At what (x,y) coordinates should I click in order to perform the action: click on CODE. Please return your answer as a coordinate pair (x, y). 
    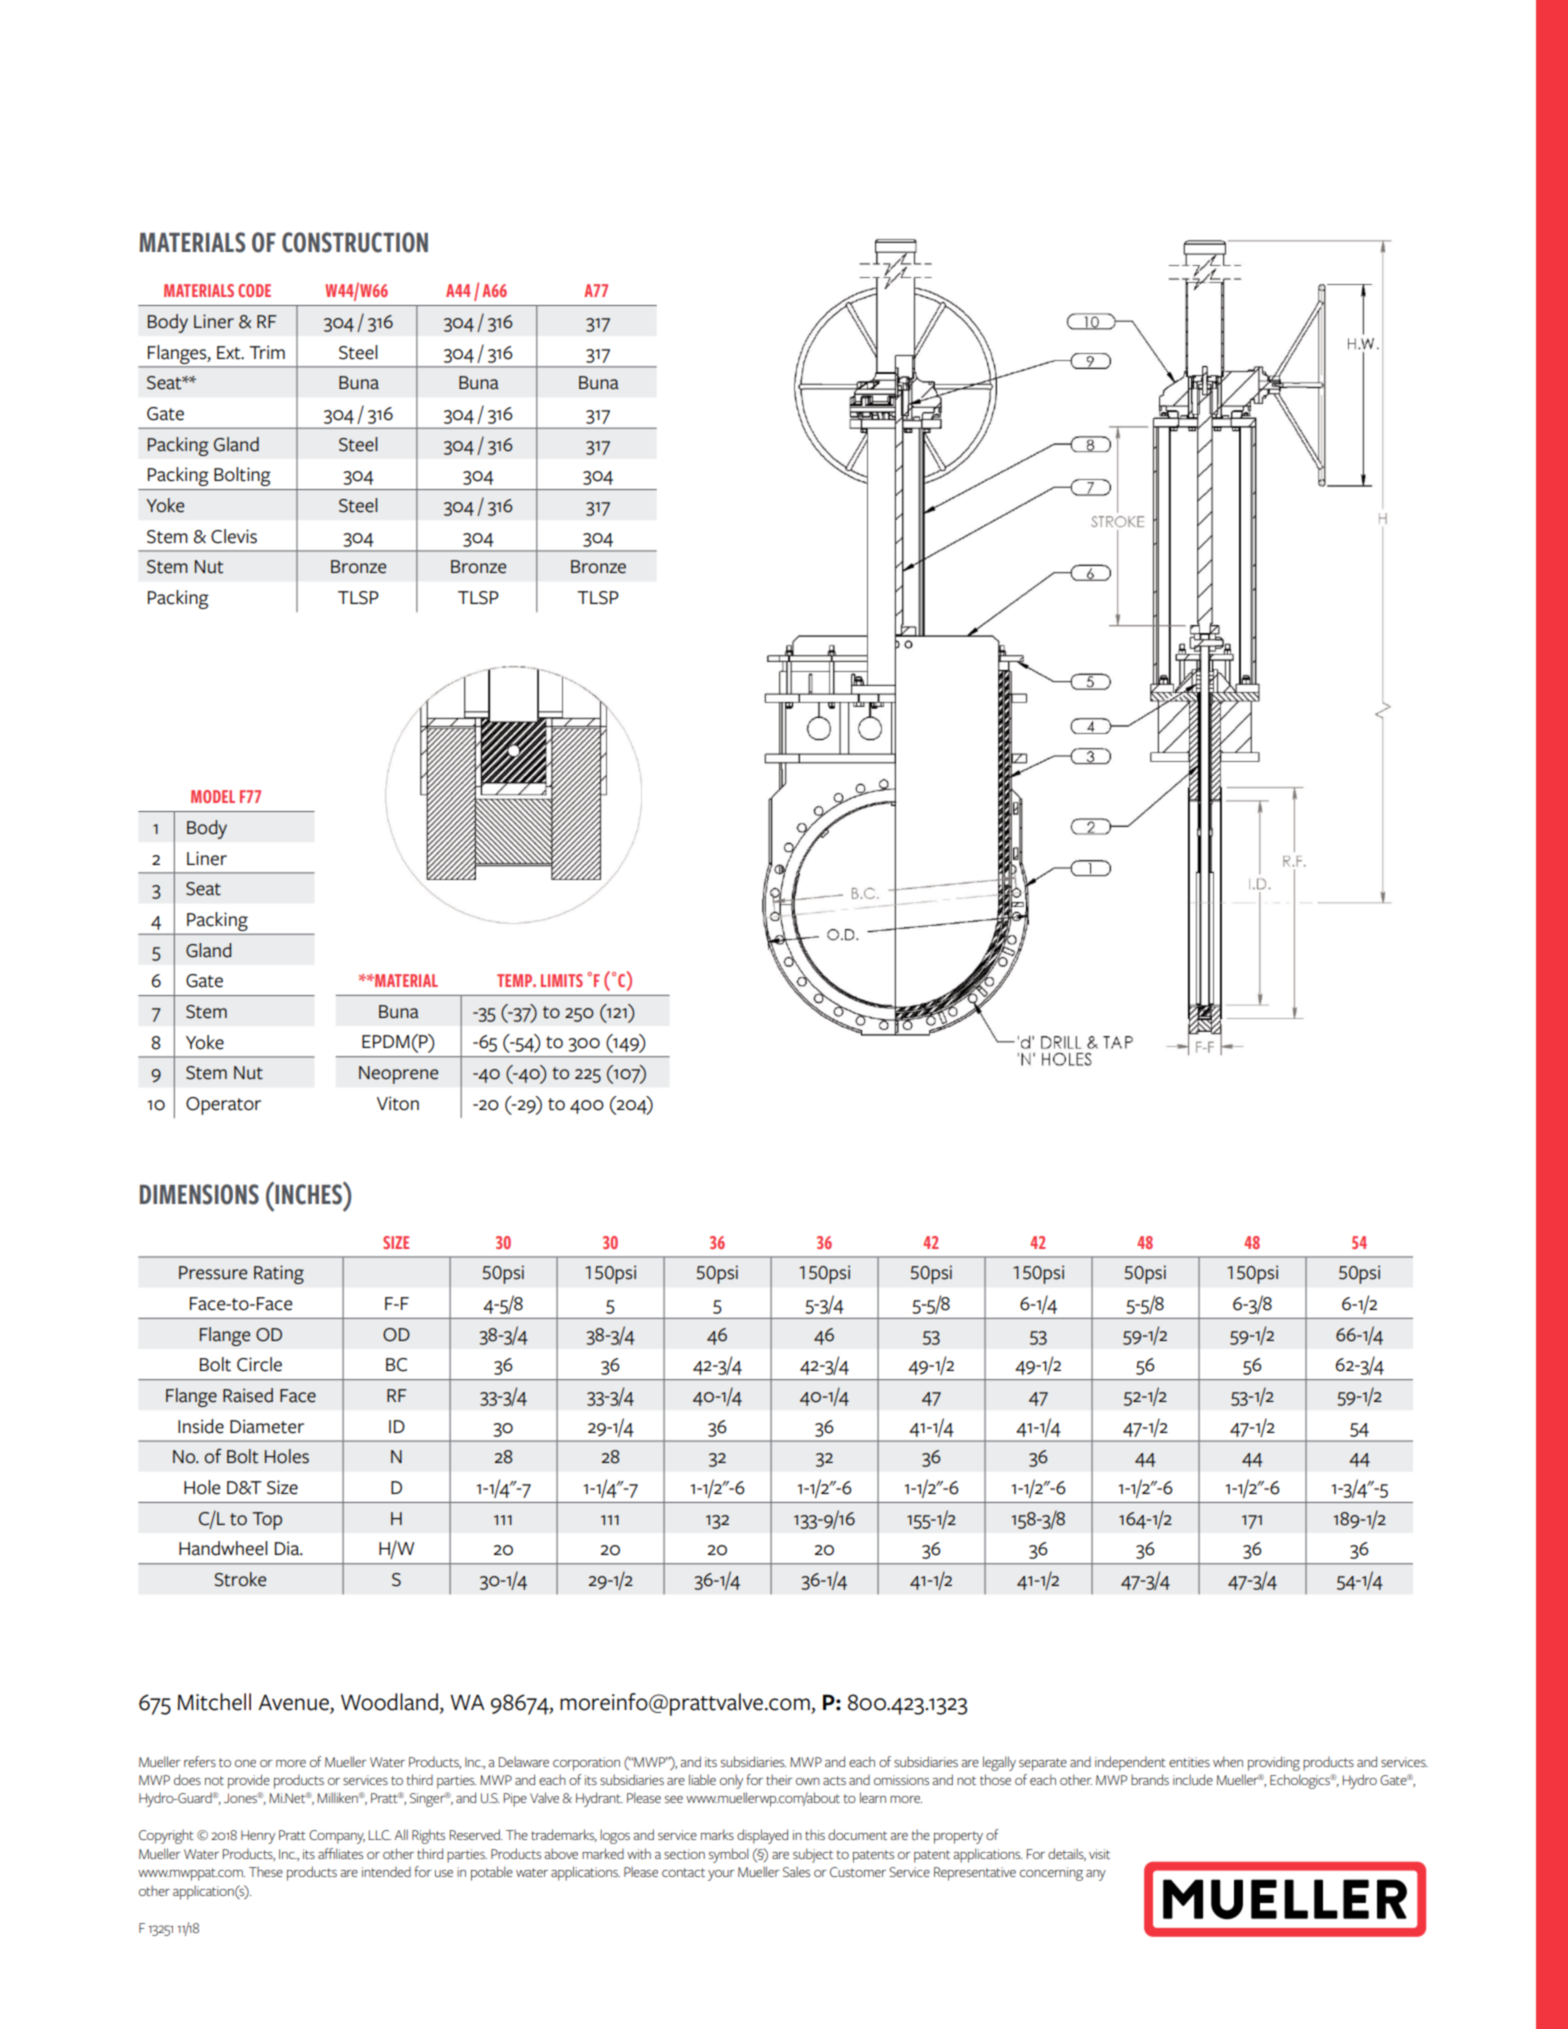
    Looking at the image, I should click on (254, 290).
